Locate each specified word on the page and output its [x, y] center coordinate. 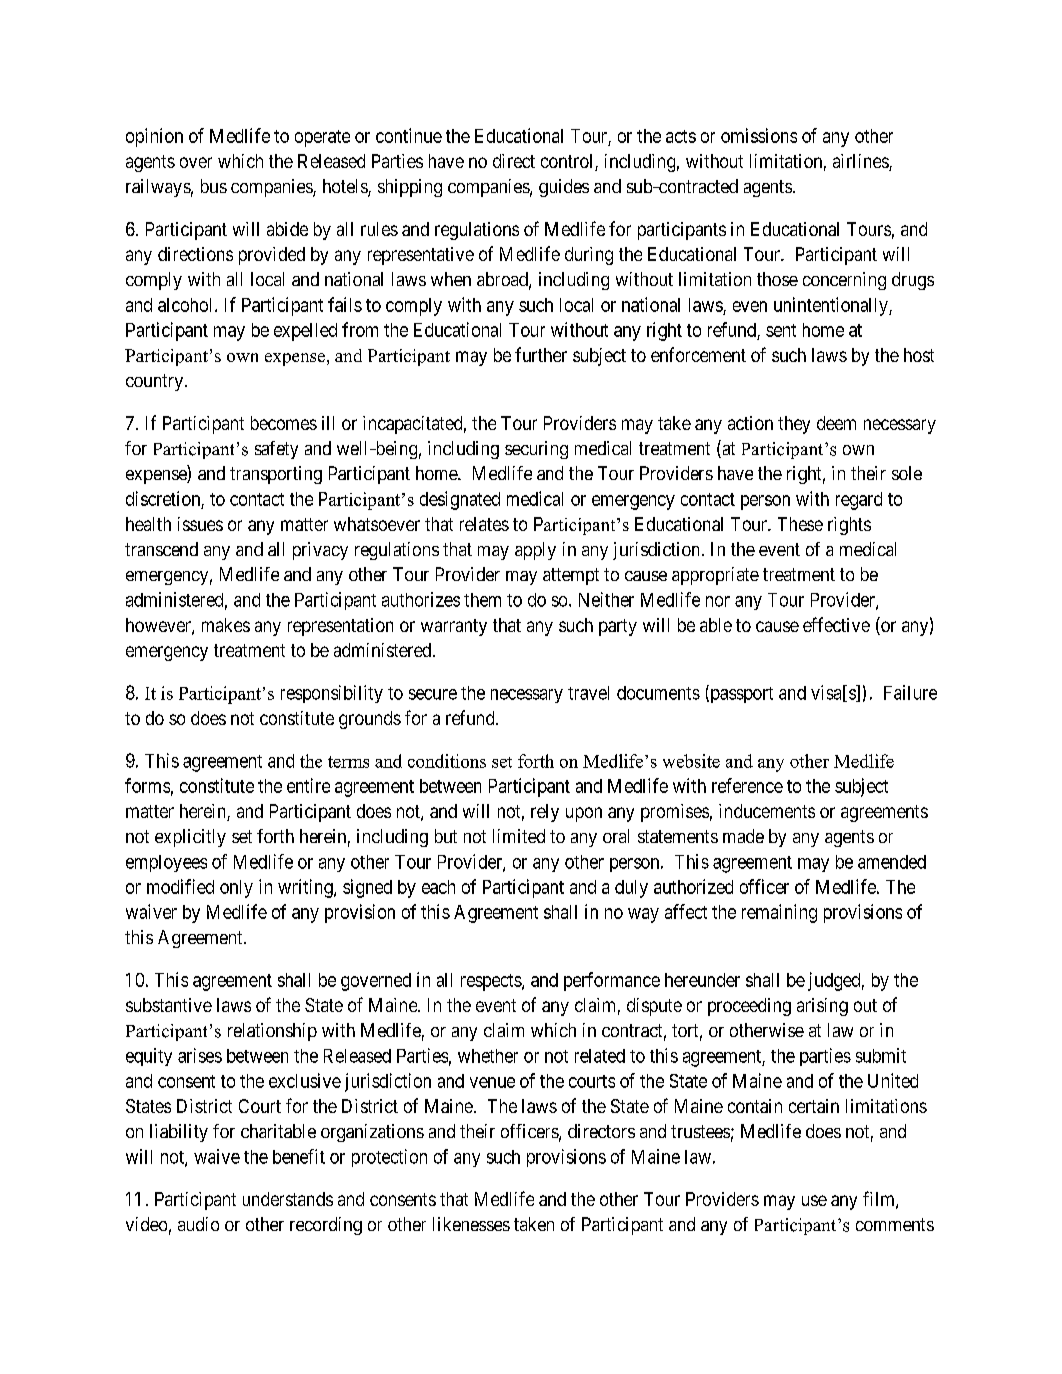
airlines [861, 162]
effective [836, 624]
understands [288, 1199]
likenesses [471, 1224]
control [568, 162]
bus [214, 186]
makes [226, 625]
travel [588, 693]
